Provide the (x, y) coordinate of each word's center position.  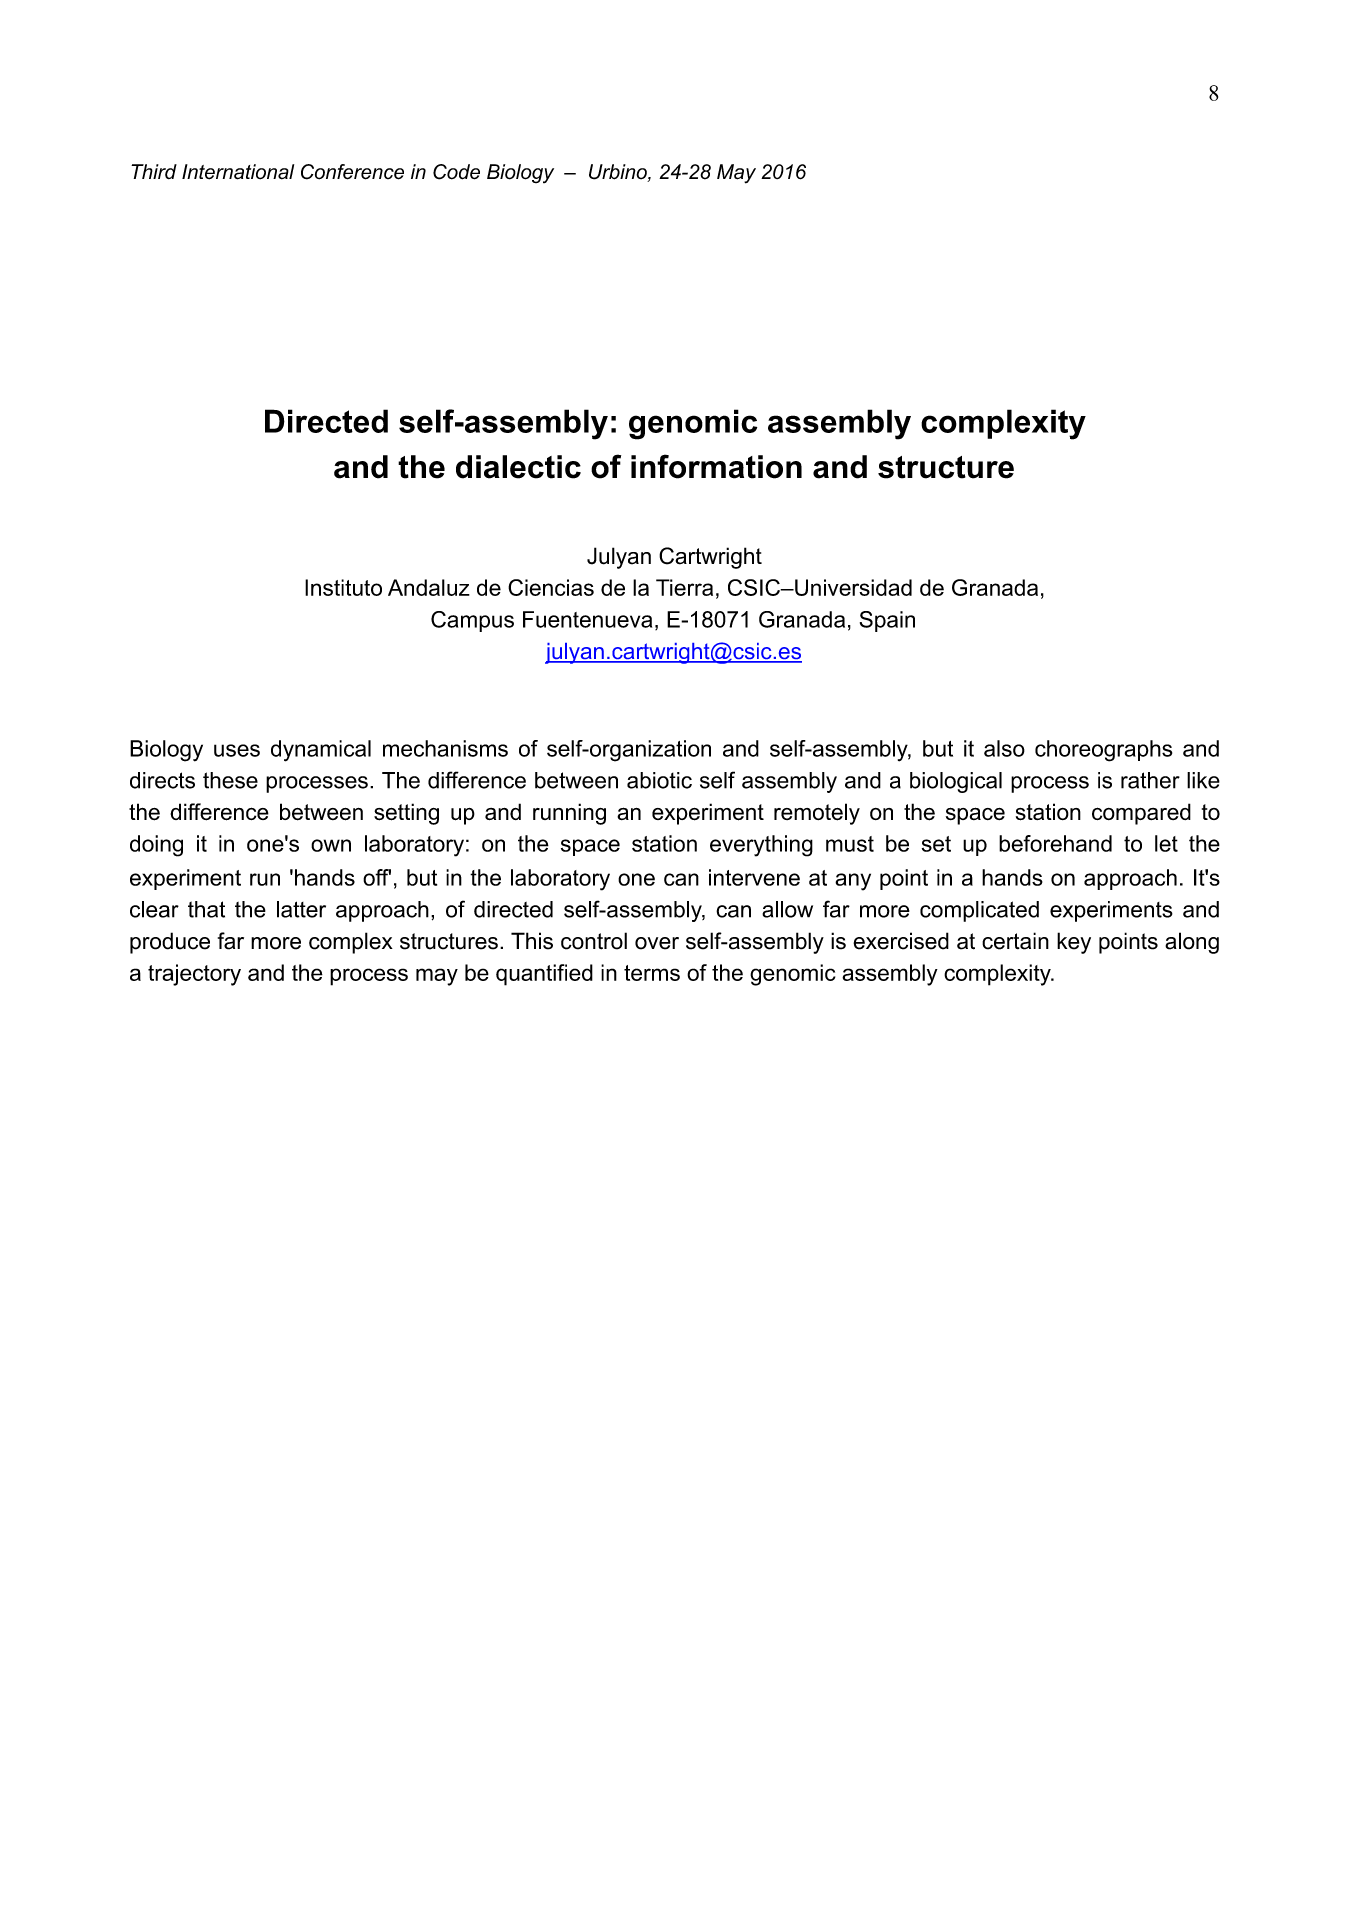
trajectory (194, 975)
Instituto (343, 587)
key (1074, 943)
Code (456, 172)
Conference (352, 172)
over (657, 943)
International (238, 172)
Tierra (684, 587)
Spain (887, 621)
